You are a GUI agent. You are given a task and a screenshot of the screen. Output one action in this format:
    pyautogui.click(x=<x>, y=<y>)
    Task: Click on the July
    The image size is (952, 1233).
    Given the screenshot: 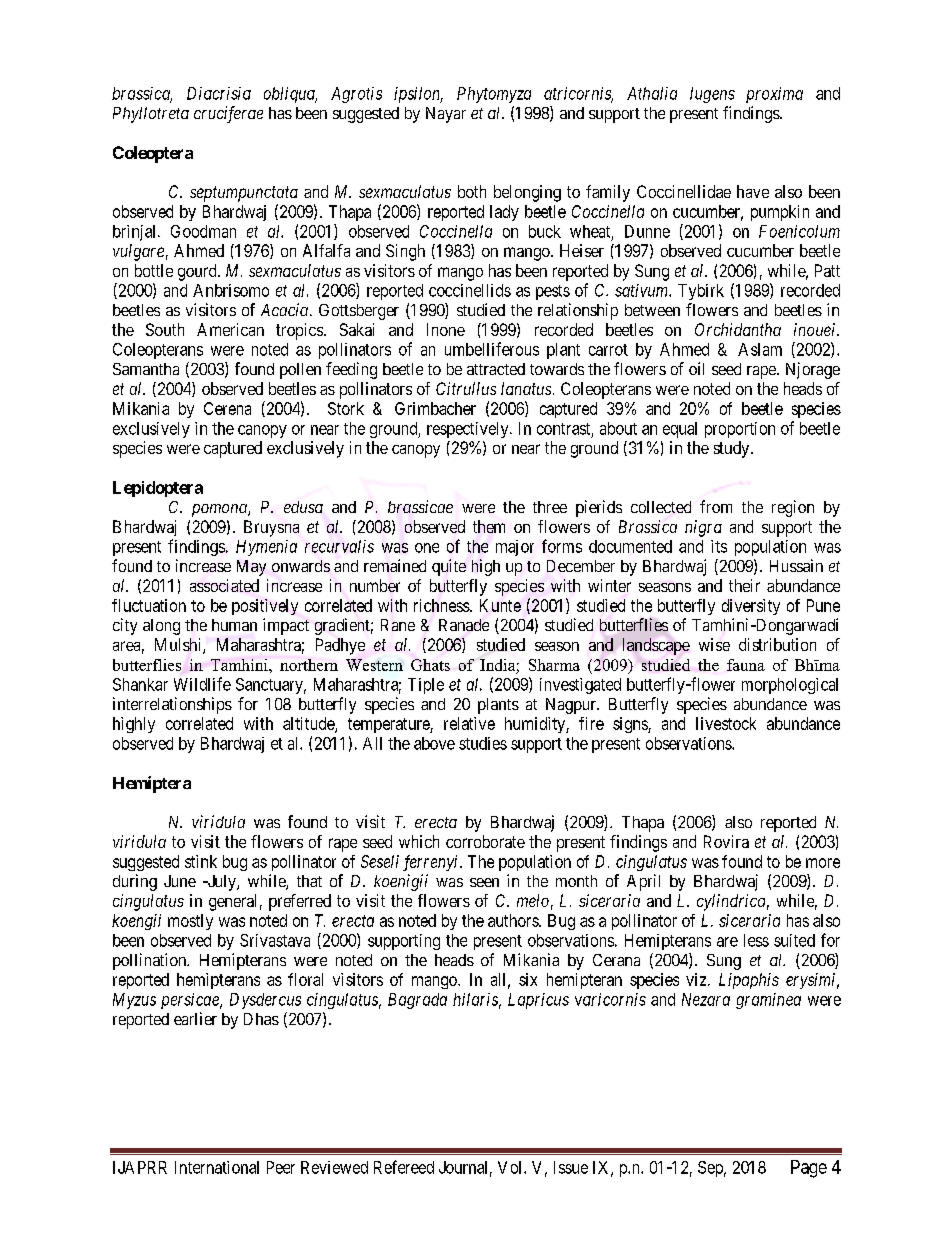 What is the action you would take?
    pyautogui.click(x=221, y=883)
